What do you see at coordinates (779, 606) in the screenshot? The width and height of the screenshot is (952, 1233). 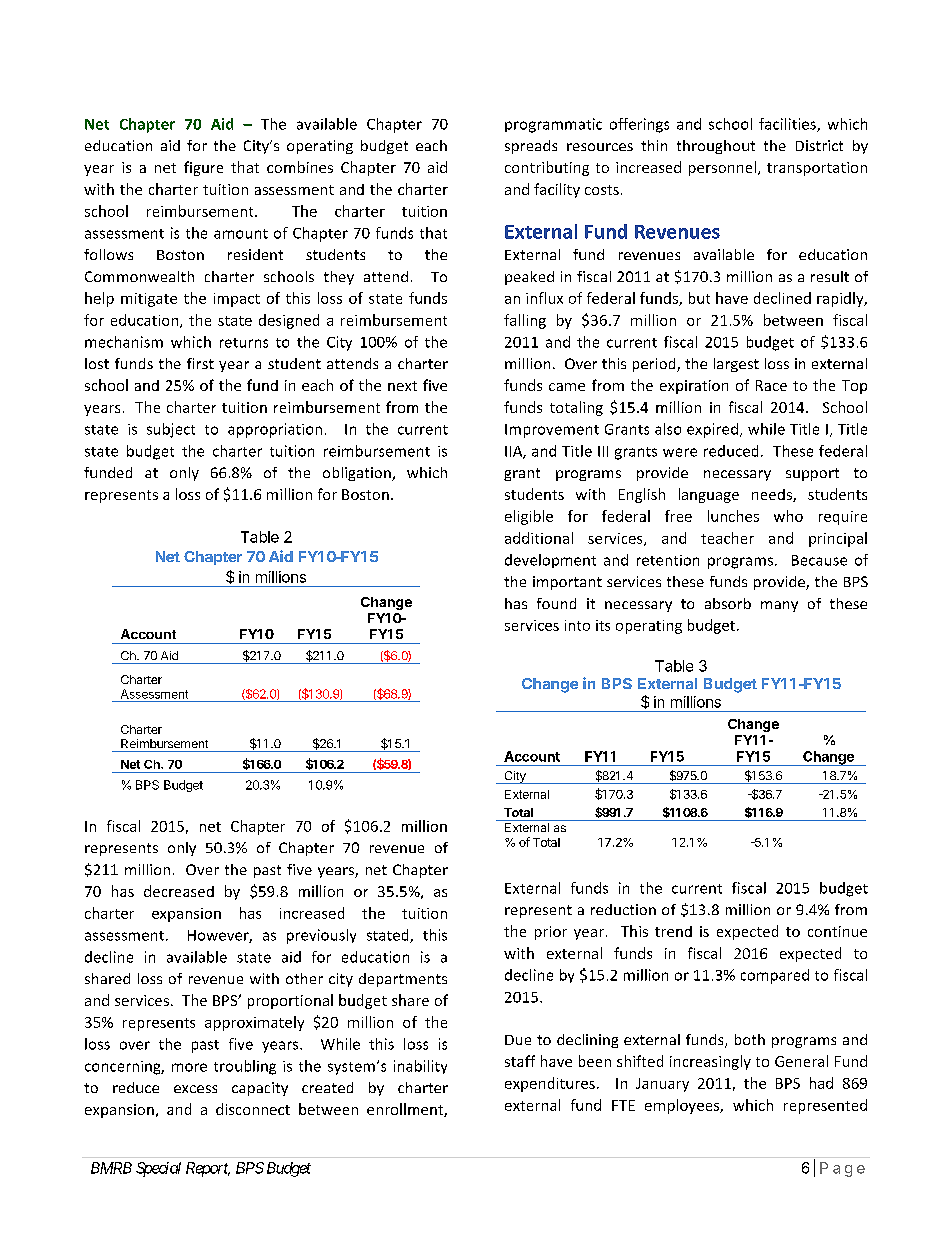 I see `many` at bounding box center [779, 606].
